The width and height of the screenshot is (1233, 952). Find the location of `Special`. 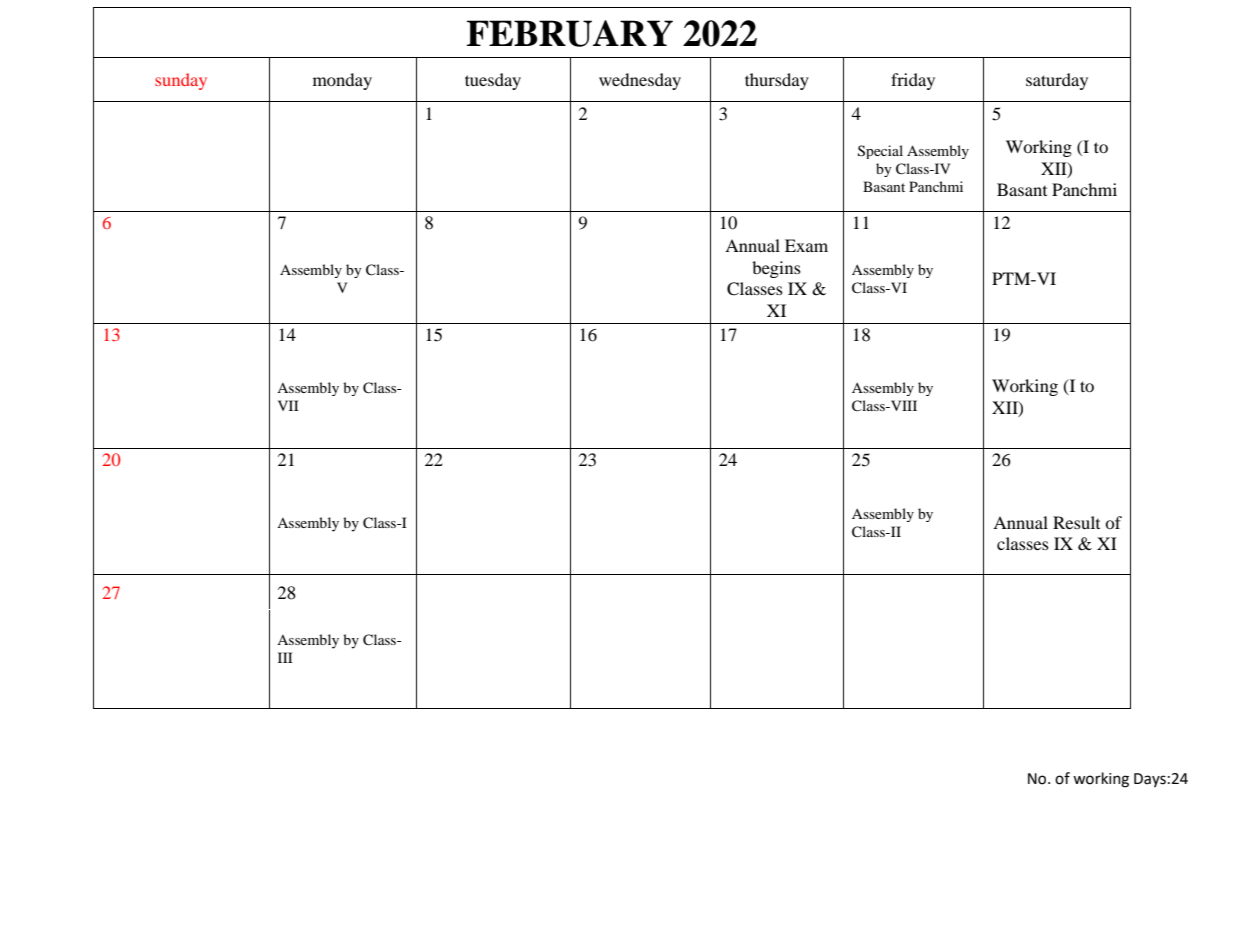

Special is located at coordinates (880, 152).
